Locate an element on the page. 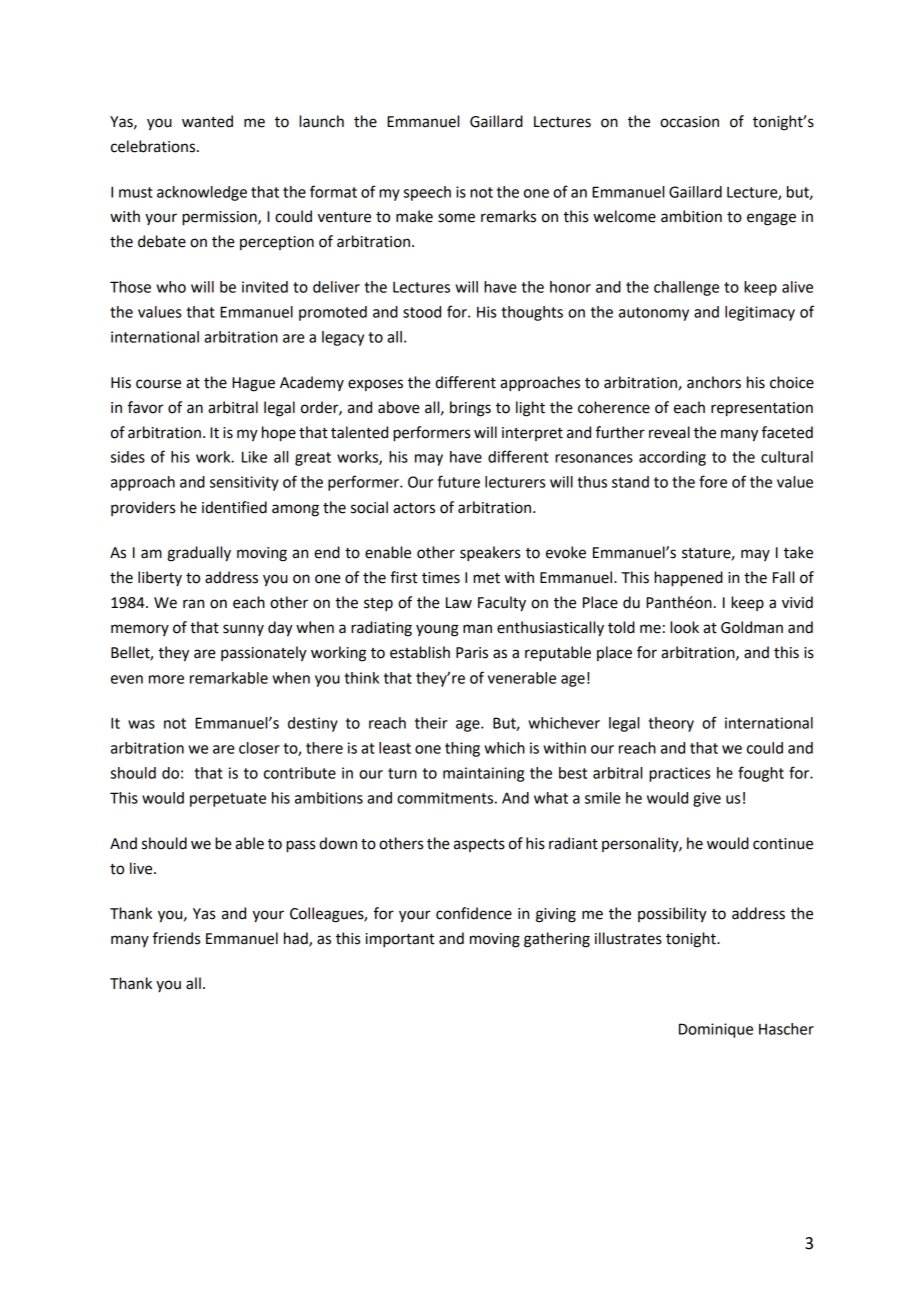 The height and width of the image is (1308, 924). wanted is located at coordinates (207, 121).
